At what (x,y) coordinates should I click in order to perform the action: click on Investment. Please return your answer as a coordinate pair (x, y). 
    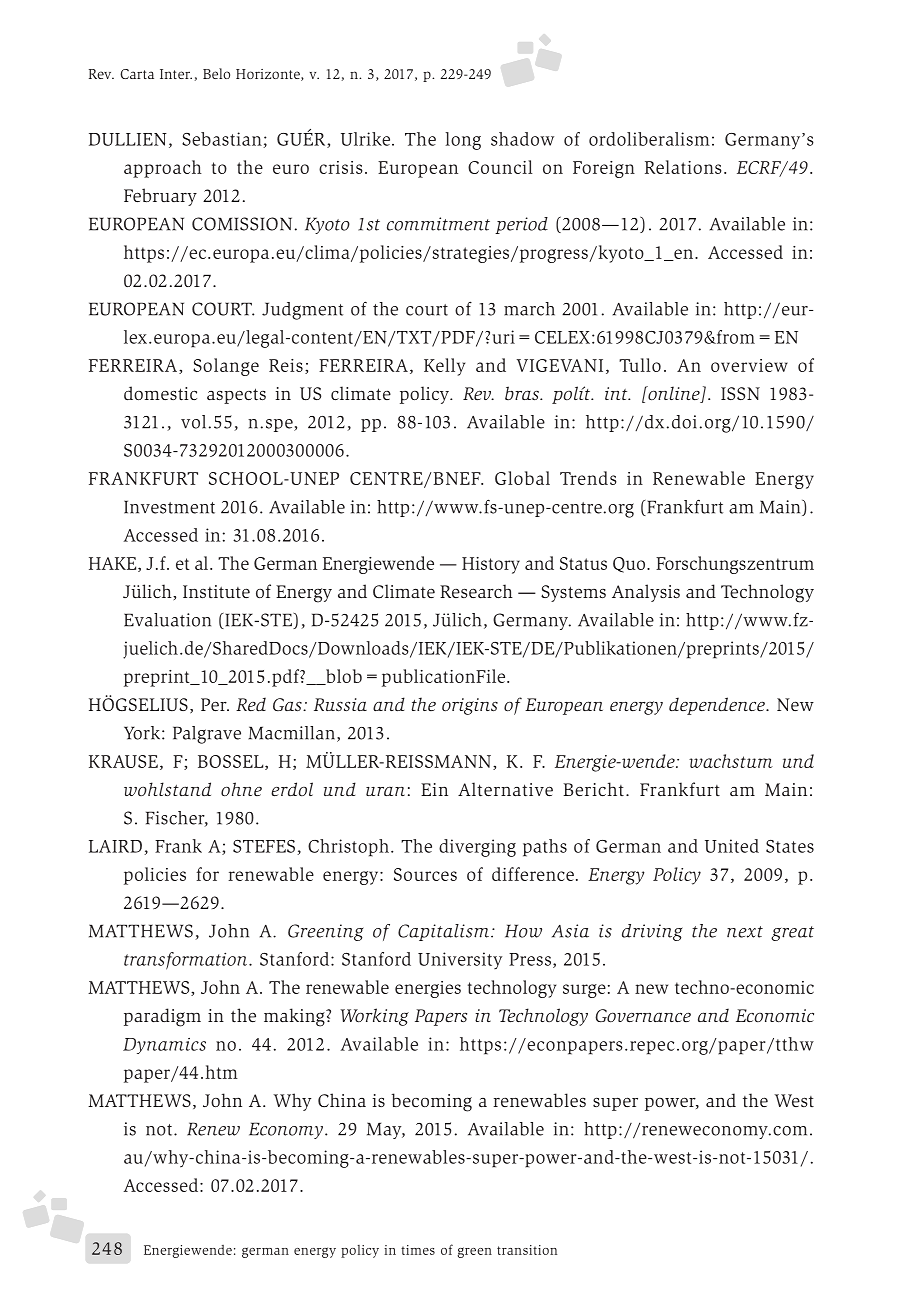
    Looking at the image, I should click on (169, 507).
